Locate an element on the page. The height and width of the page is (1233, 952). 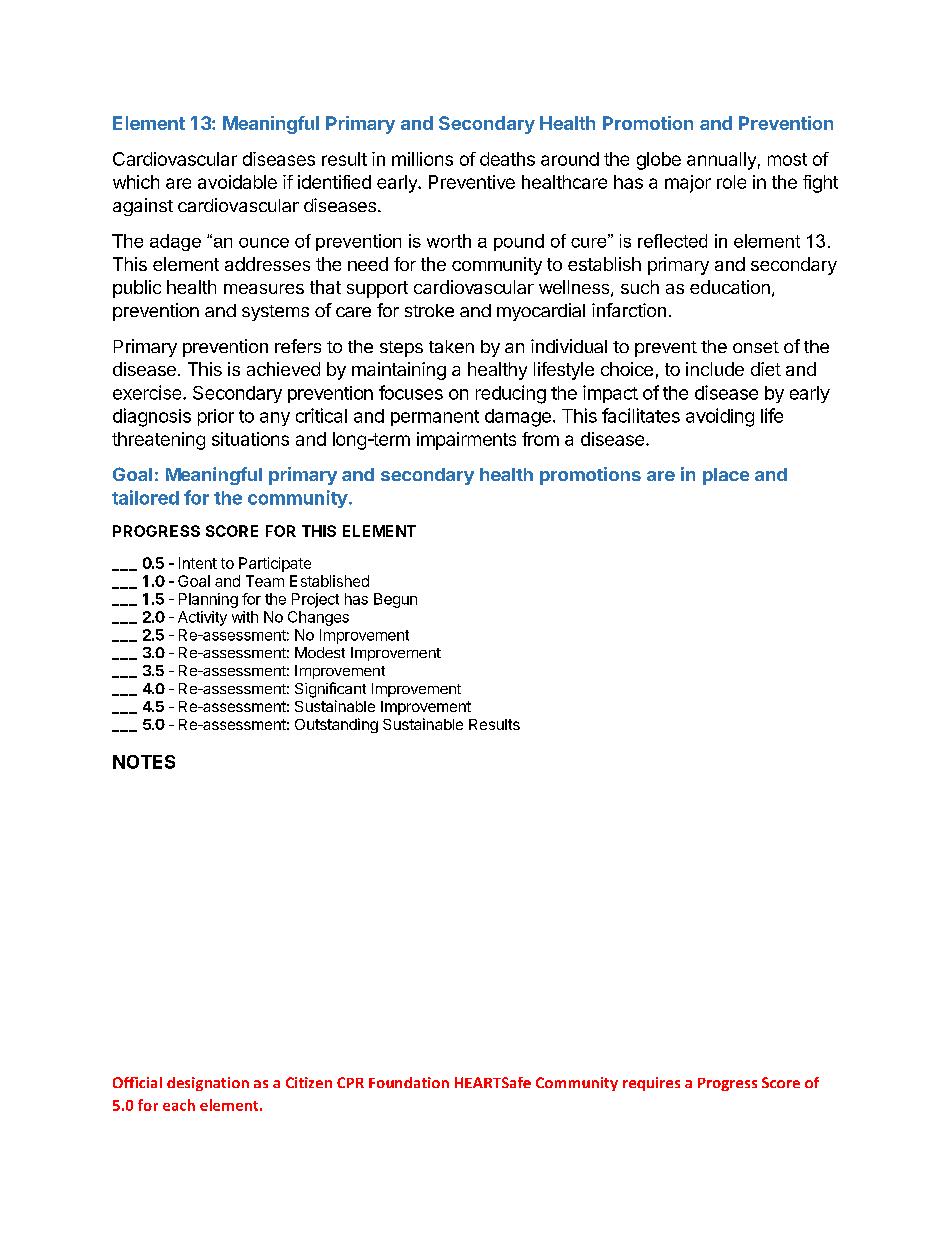
NOTES is located at coordinates (144, 762).
